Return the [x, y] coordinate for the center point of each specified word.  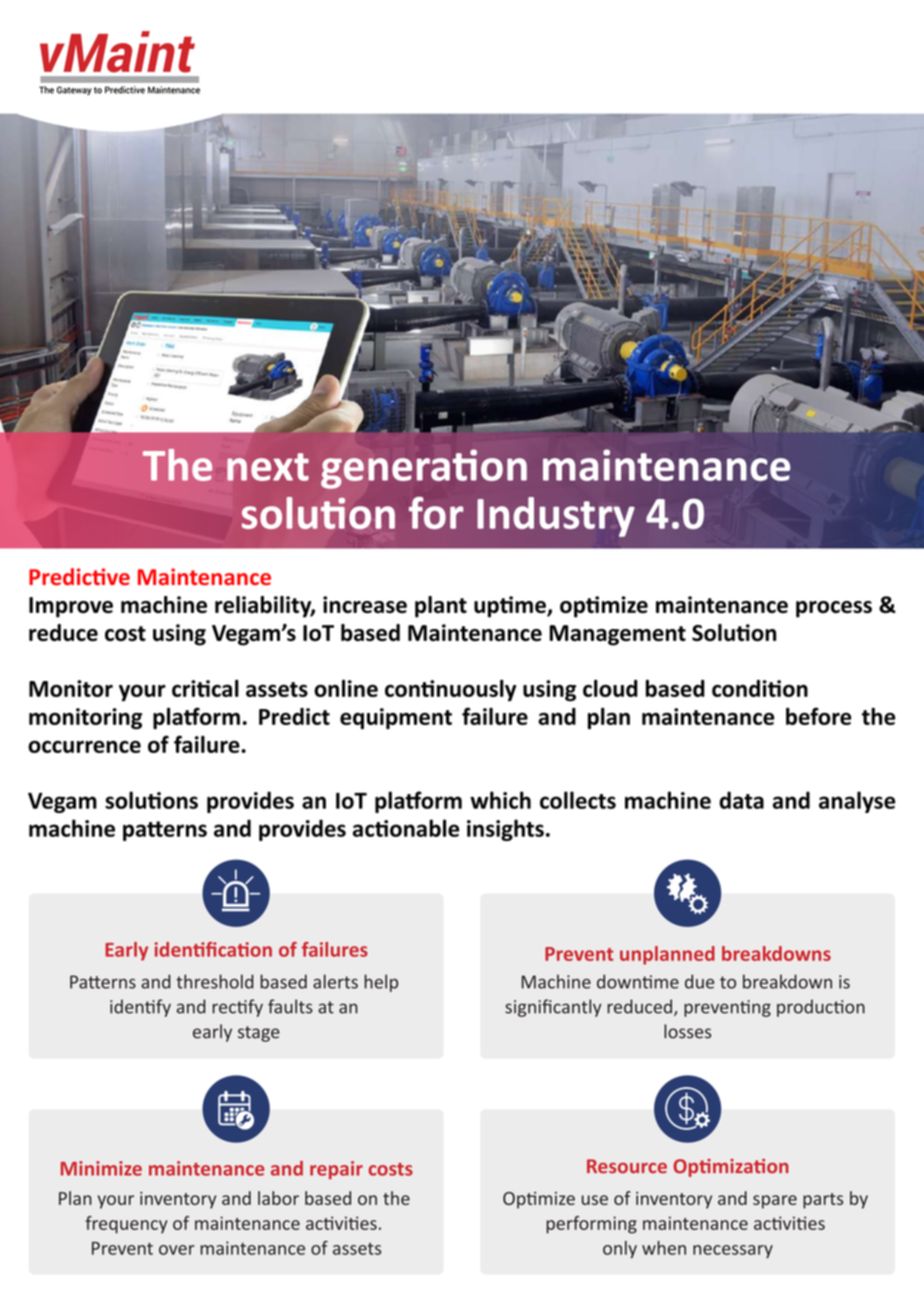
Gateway [74, 90]
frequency [126, 1225]
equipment [396, 719]
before [818, 716]
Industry [556, 517]
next [268, 467]
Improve [71, 607]
